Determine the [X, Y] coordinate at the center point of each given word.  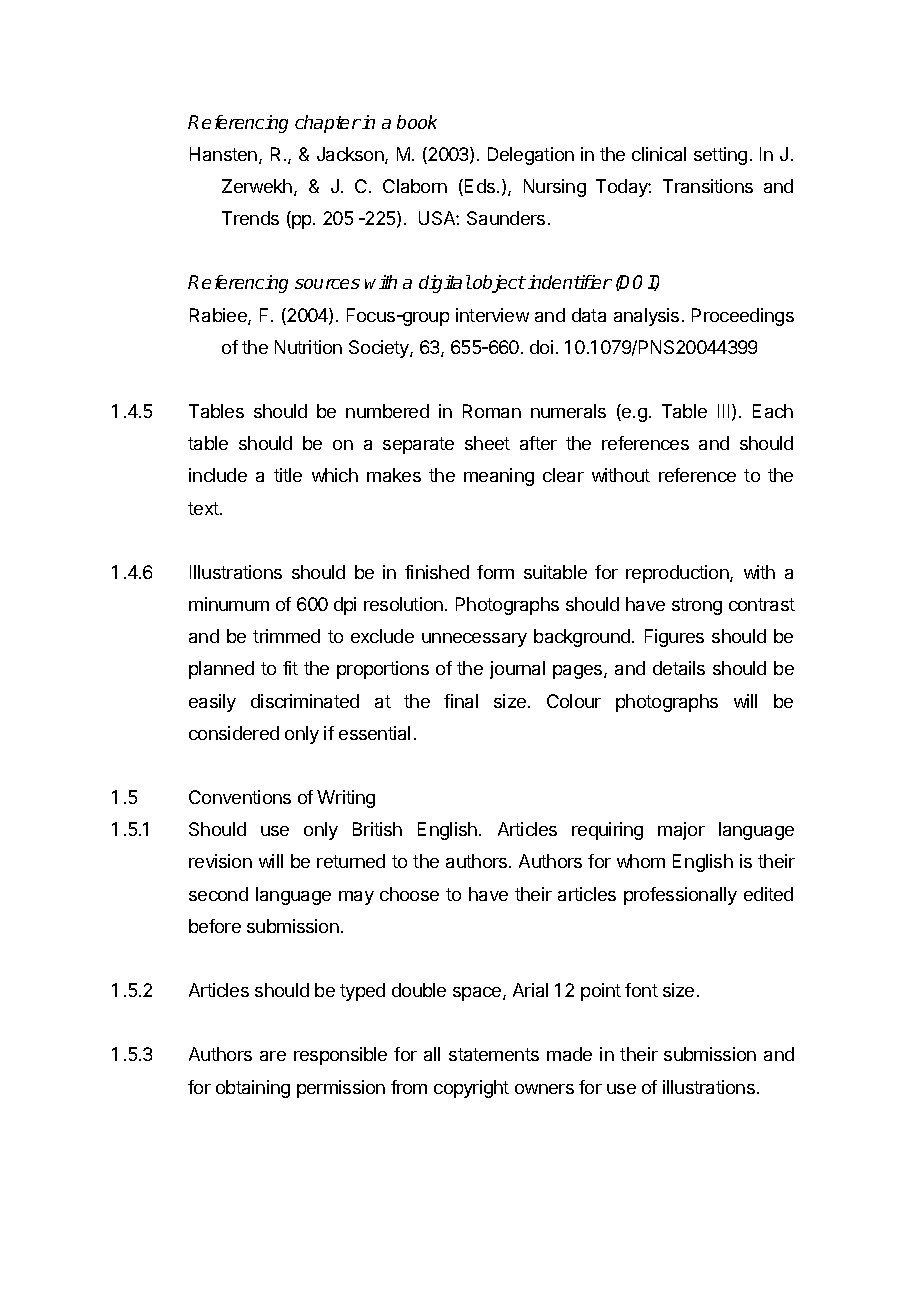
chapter [328, 124]
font [641, 990]
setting [720, 156]
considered [234, 733]
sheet [487, 443]
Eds [481, 186]
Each [773, 411]
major [681, 831]
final [461, 701]
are [273, 1056]
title [288, 475]
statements [494, 1054]
